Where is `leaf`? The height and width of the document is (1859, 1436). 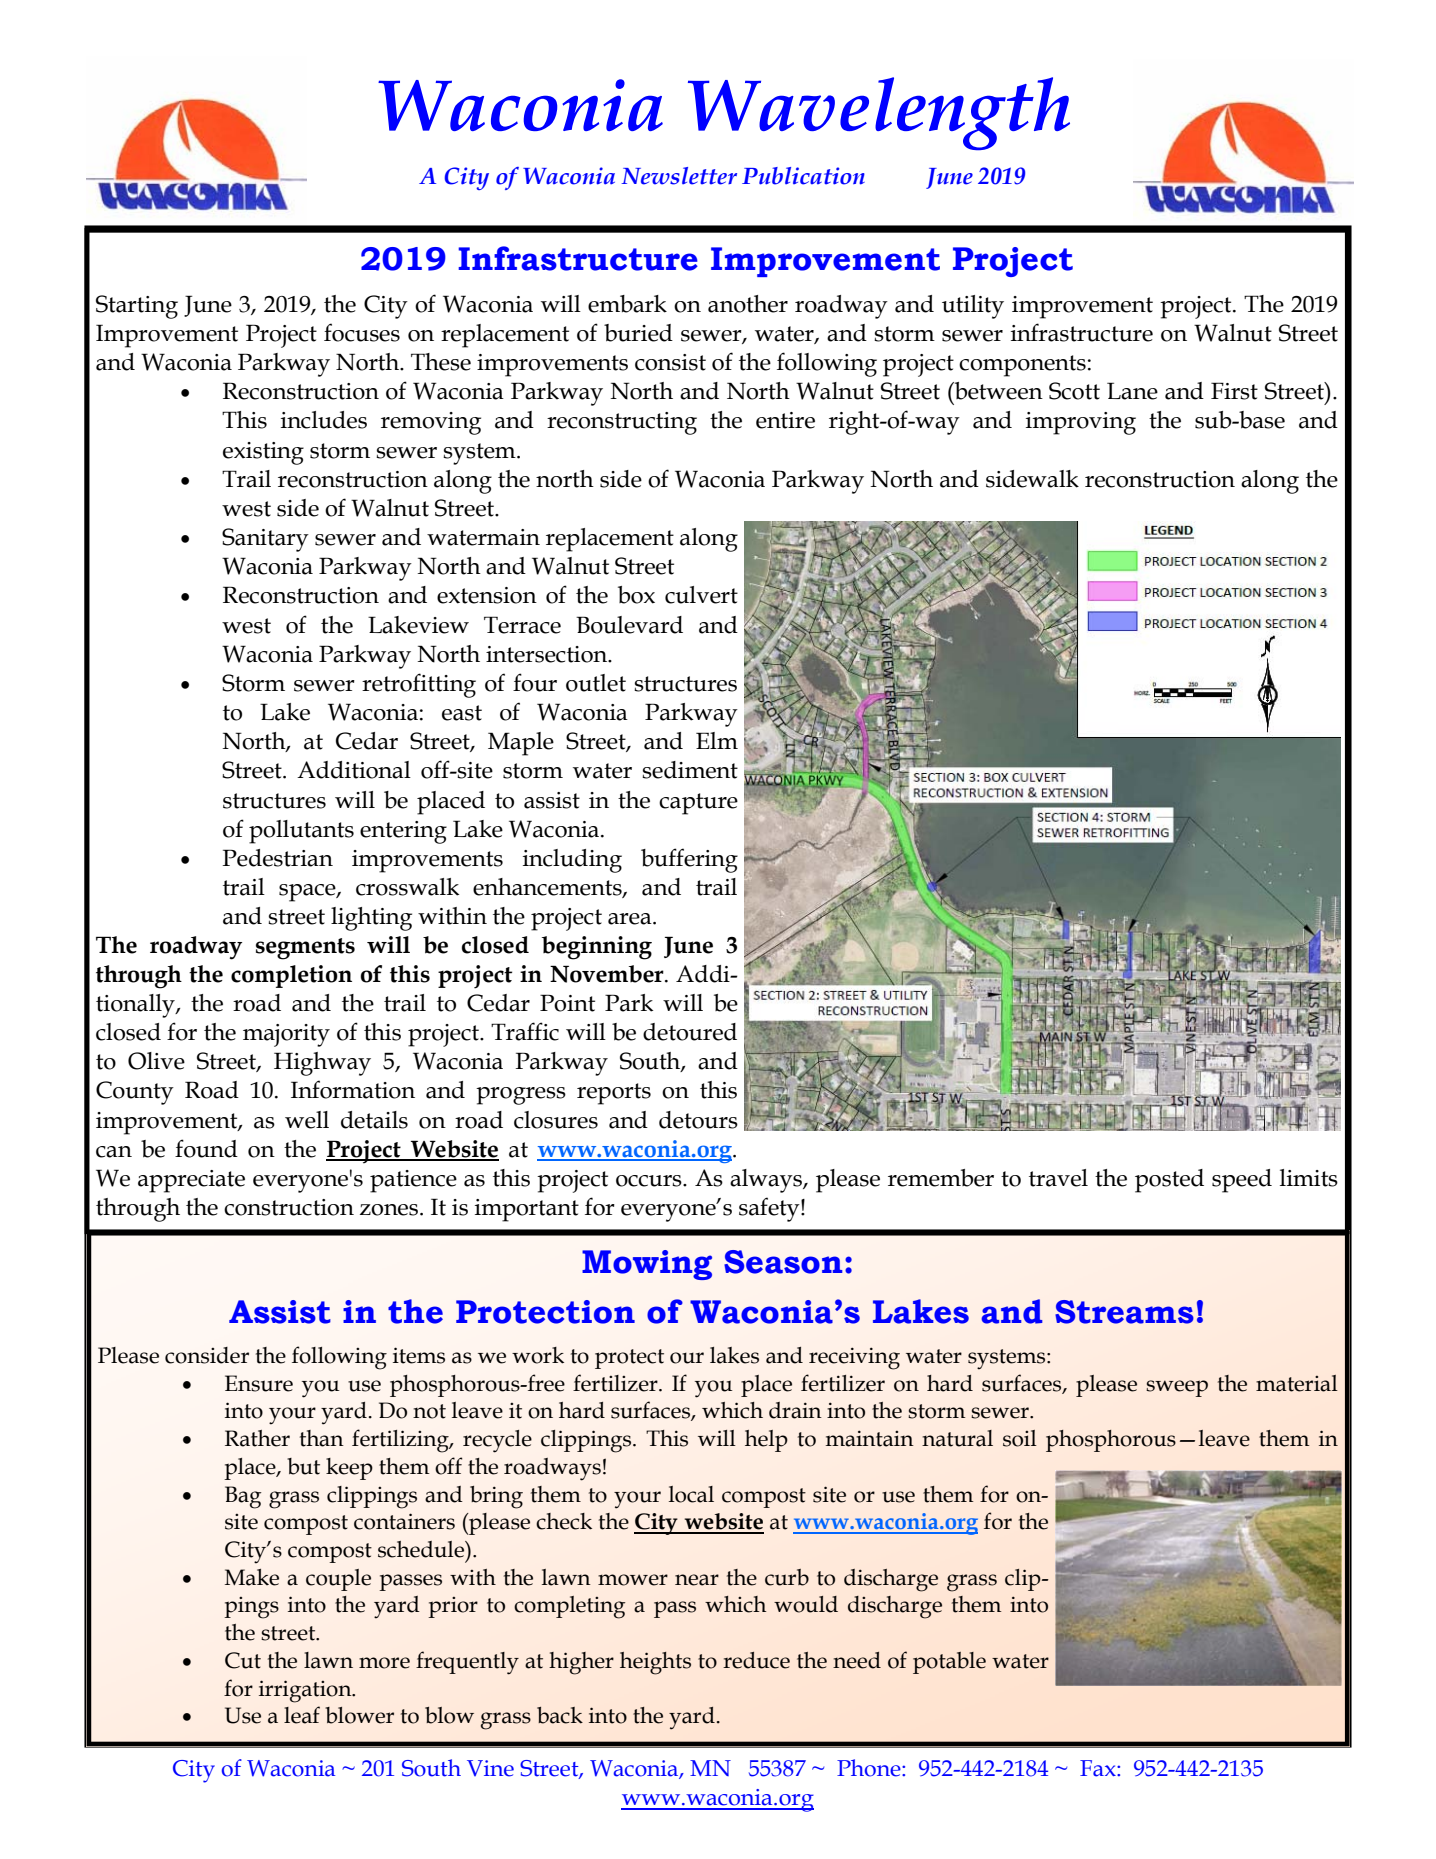
leaf is located at coordinates (302, 1715).
